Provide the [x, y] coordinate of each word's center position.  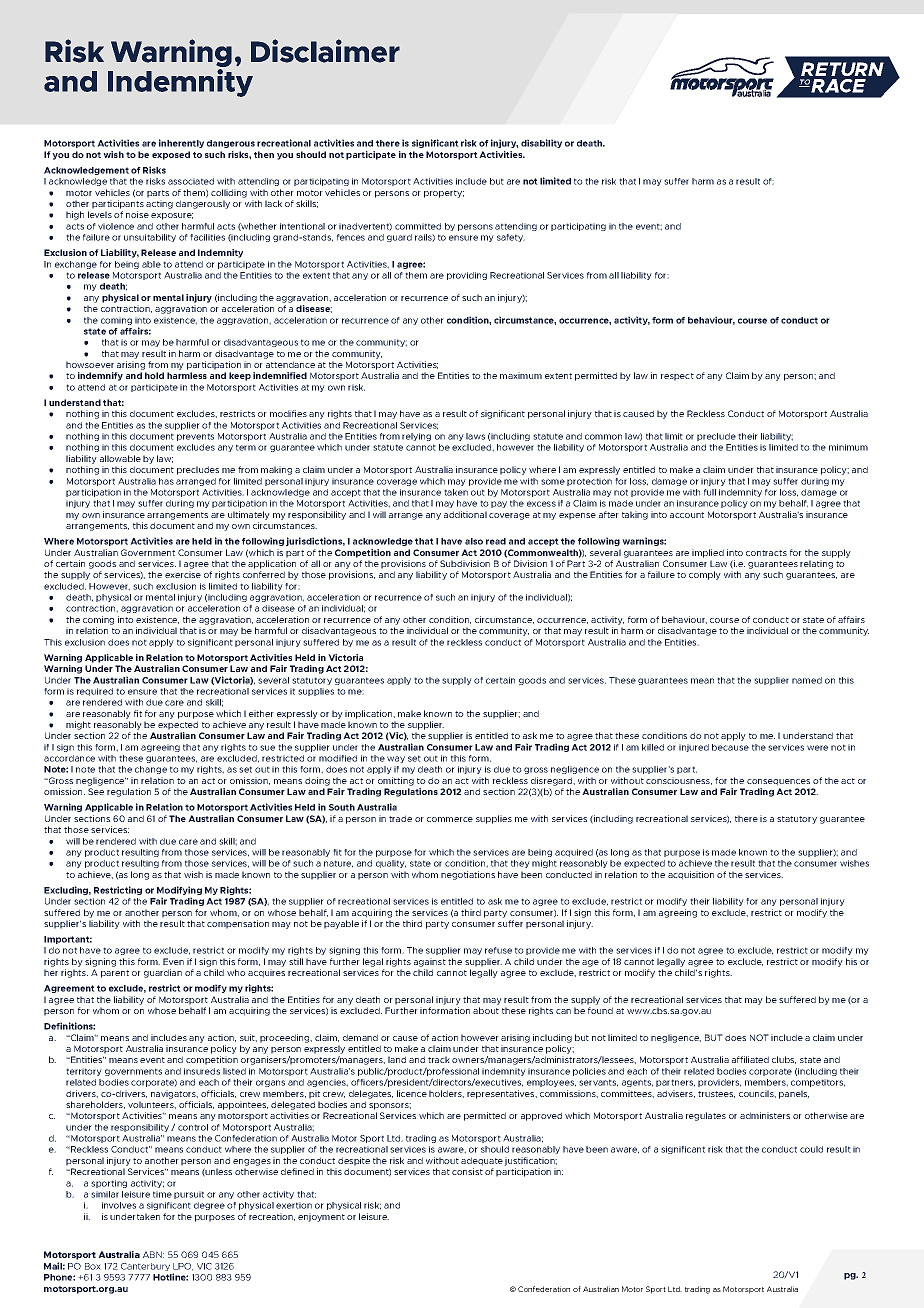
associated [191, 181]
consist [467, 1171]
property [444, 194]
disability [541, 143]
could [811, 1149]
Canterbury [145, 1267]
